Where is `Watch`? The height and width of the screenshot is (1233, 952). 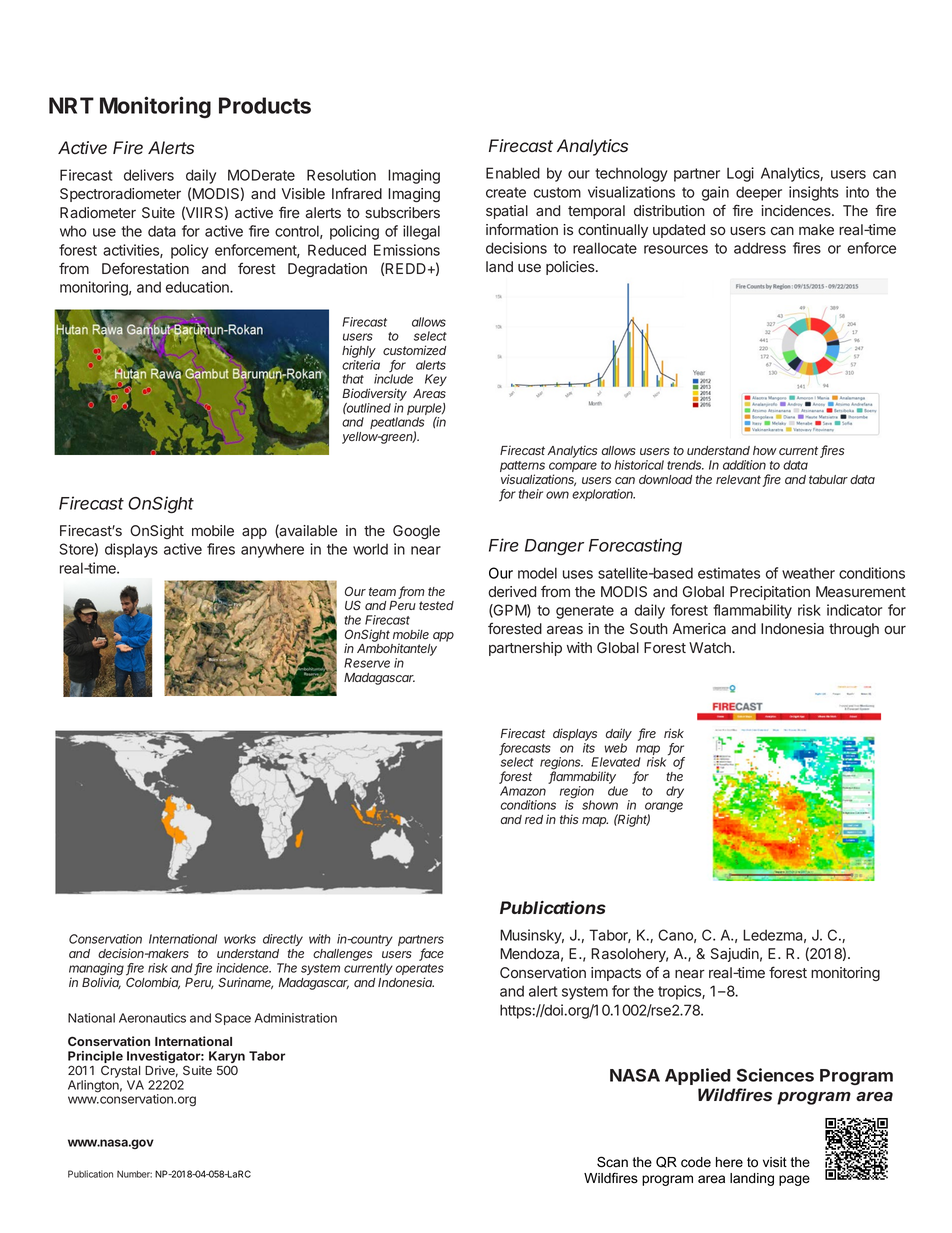 Watch is located at coordinates (711, 647).
